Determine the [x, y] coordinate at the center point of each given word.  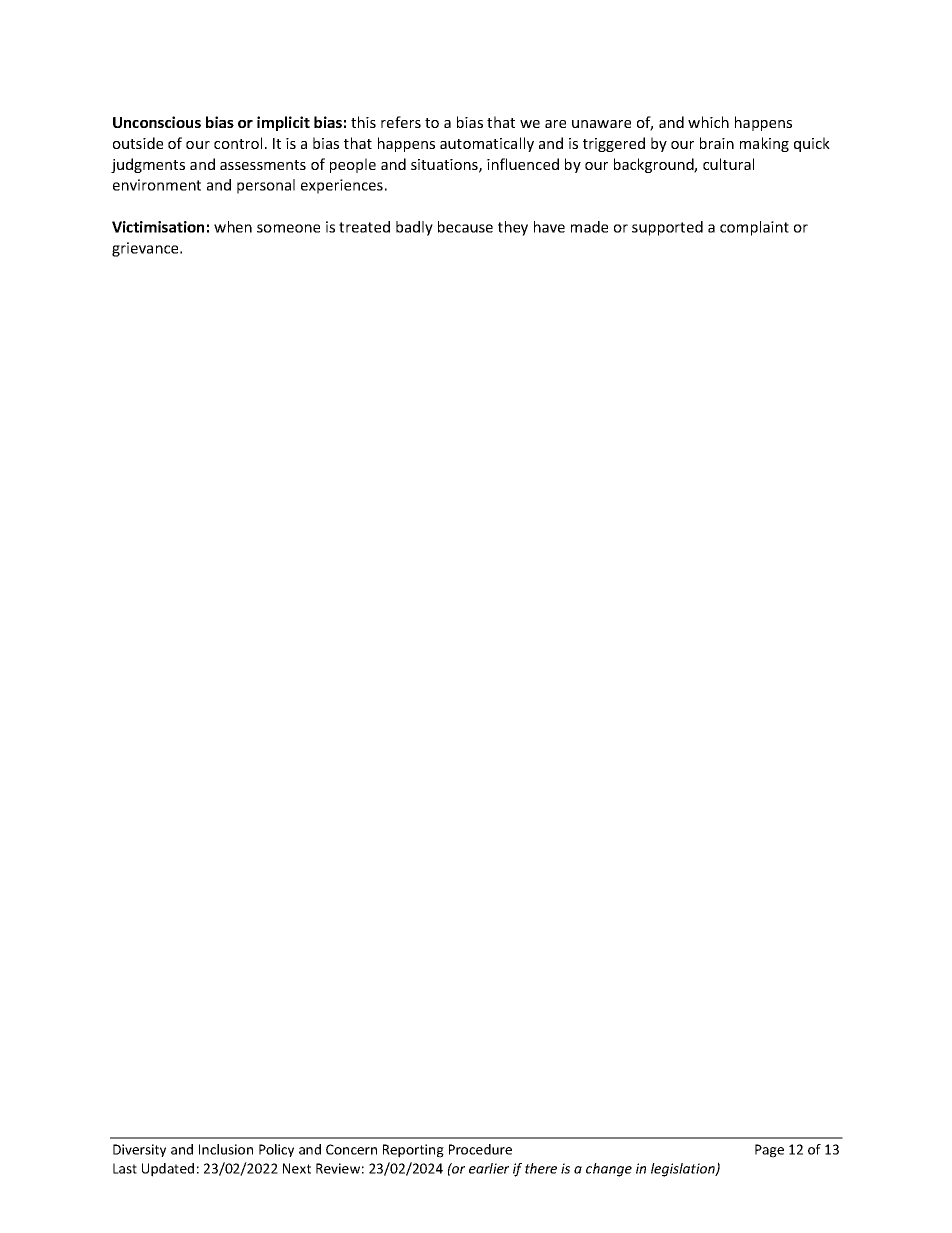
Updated [168, 1170]
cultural [728, 164]
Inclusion [226, 1149]
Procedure [480, 1149]
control [238, 143]
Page [769, 1151]
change [609, 1170]
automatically [487, 144]
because [465, 227]
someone [288, 228]
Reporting [413, 1151]
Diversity [139, 1150]
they [513, 228]
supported [667, 228]
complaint [754, 228]
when [233, 227]
